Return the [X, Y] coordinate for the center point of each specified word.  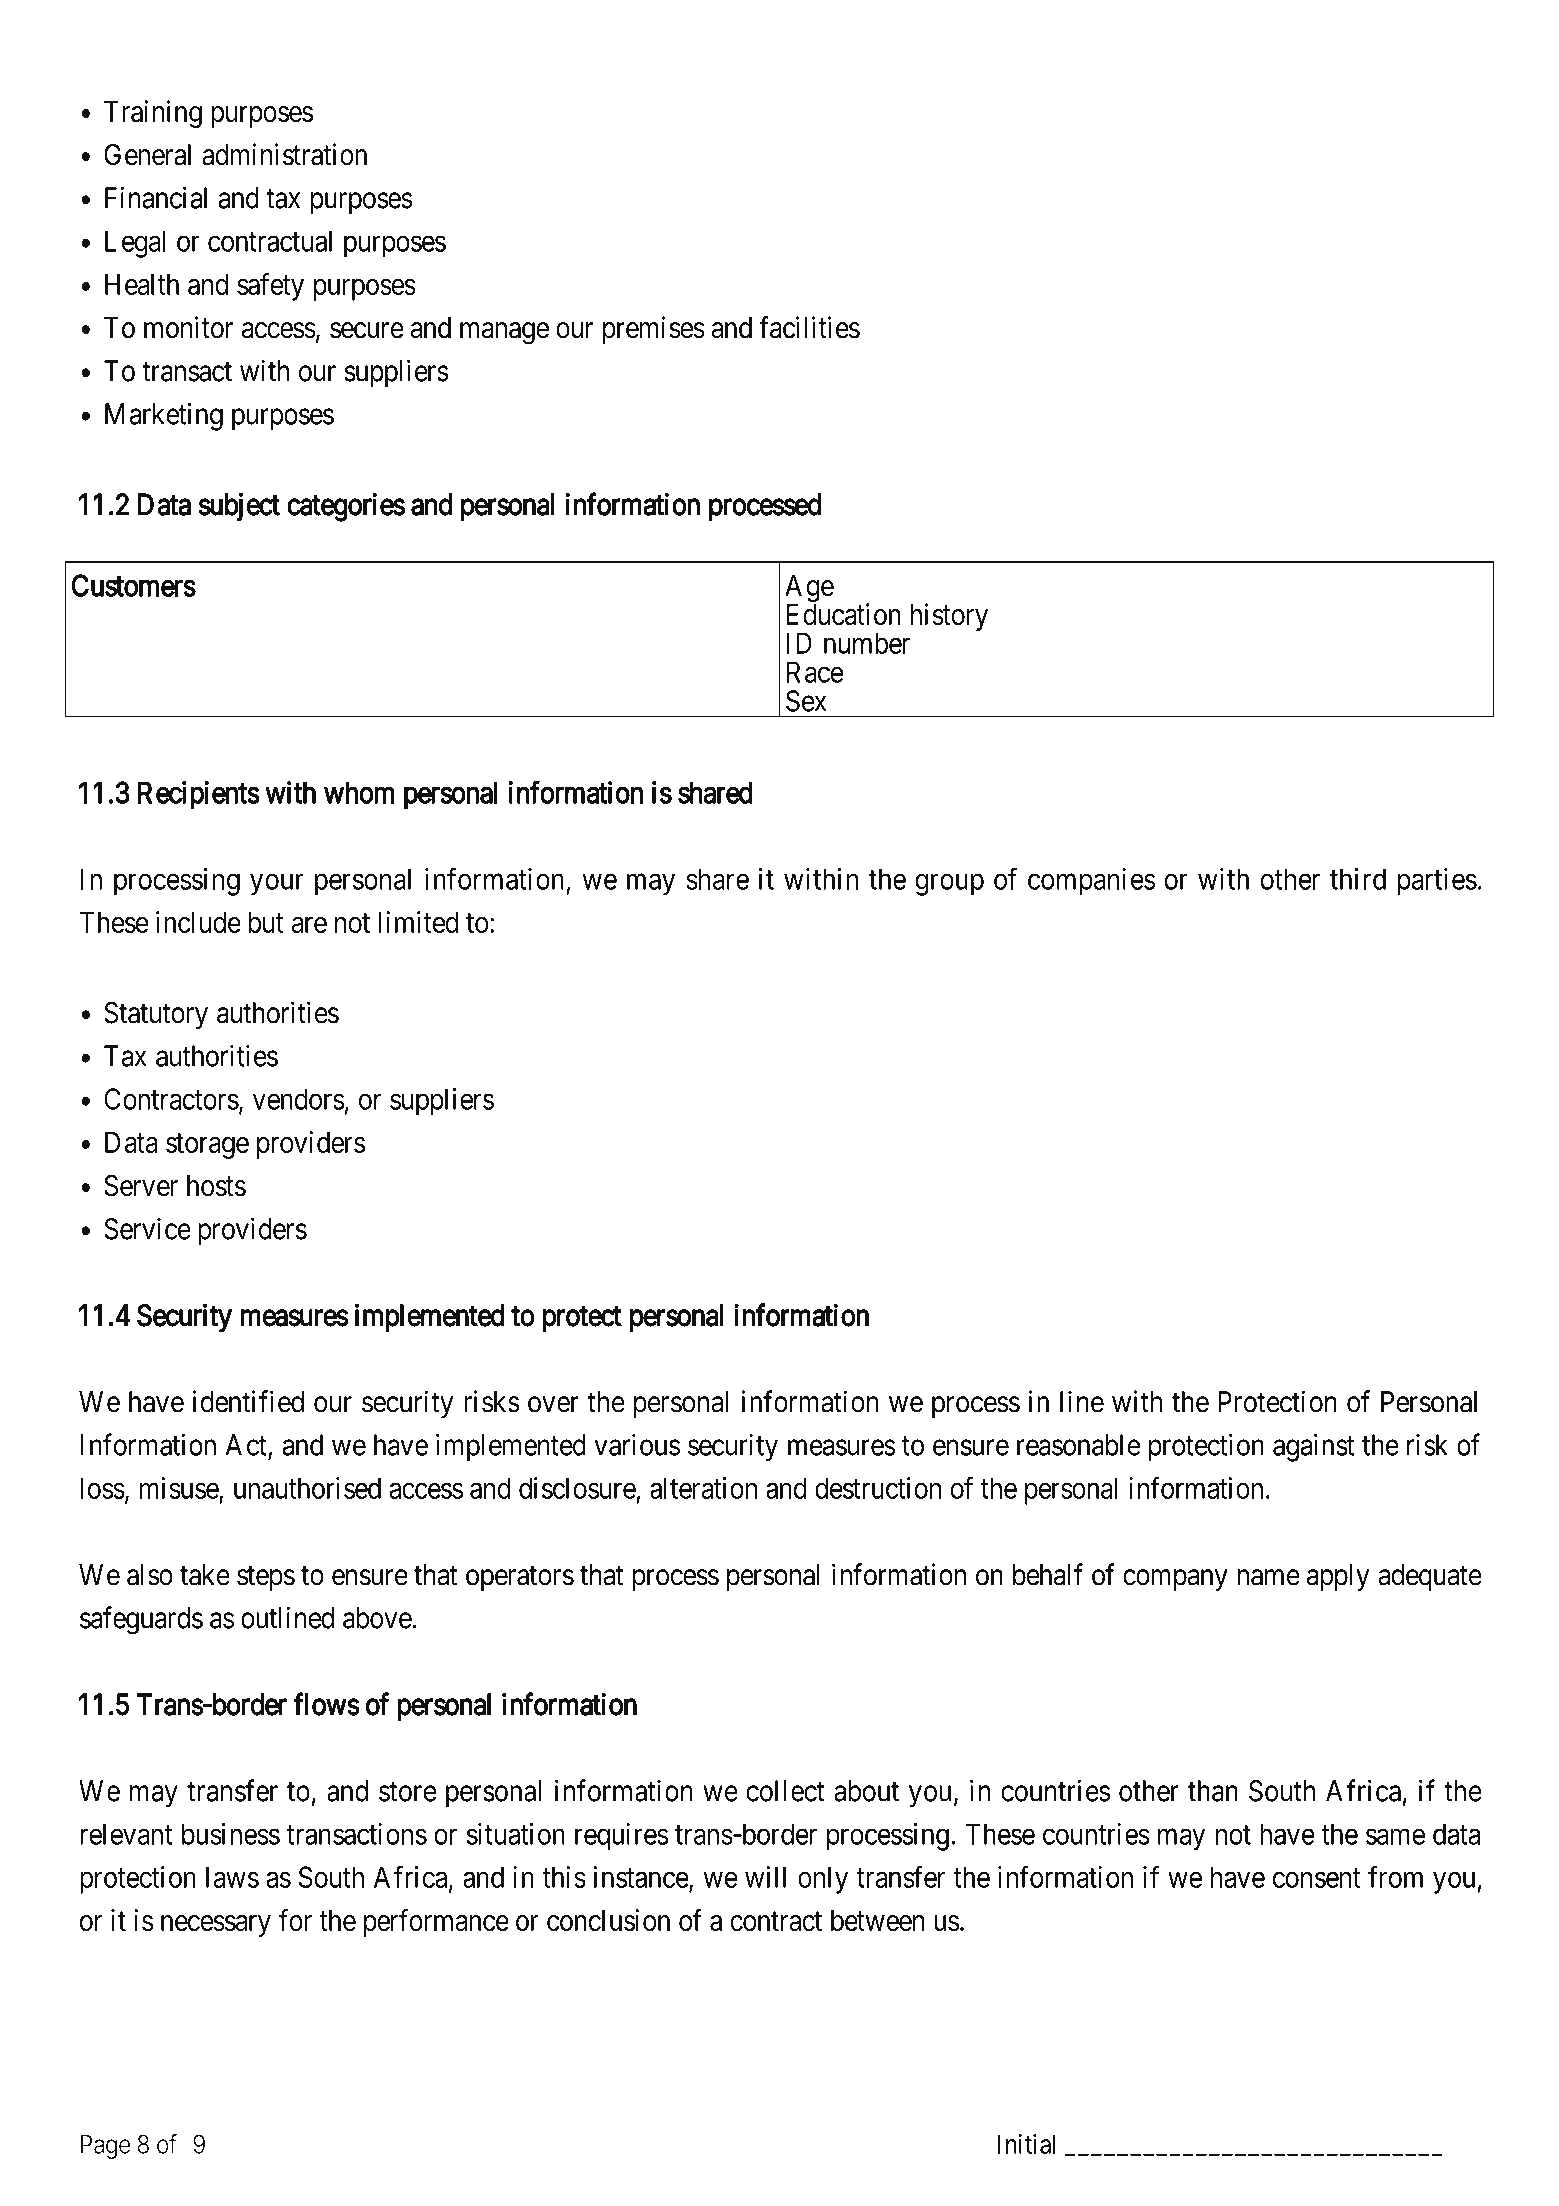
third [1358, 879]
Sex [806, 701]
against [1313, 1447]
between [877, 1920]
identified [248, 1401]
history [949, 617]
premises [654, 330]
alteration [703, 1488]
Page [105, 2146]
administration [284, 154]
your [277, 885]
